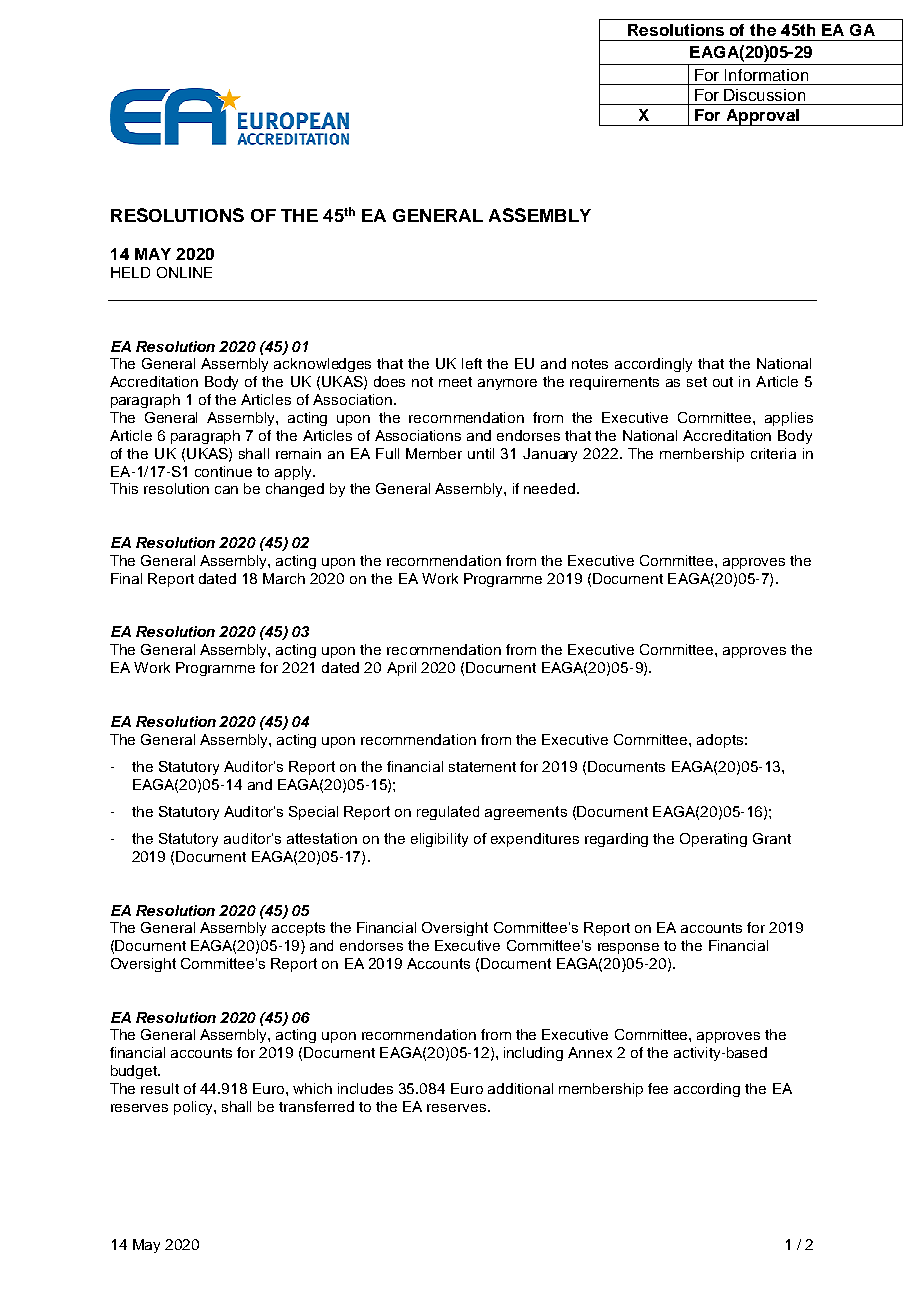 This document has height=1308, width=924. Describe the element at coordinates (472, 363) in the document. I see `left` at that location.
